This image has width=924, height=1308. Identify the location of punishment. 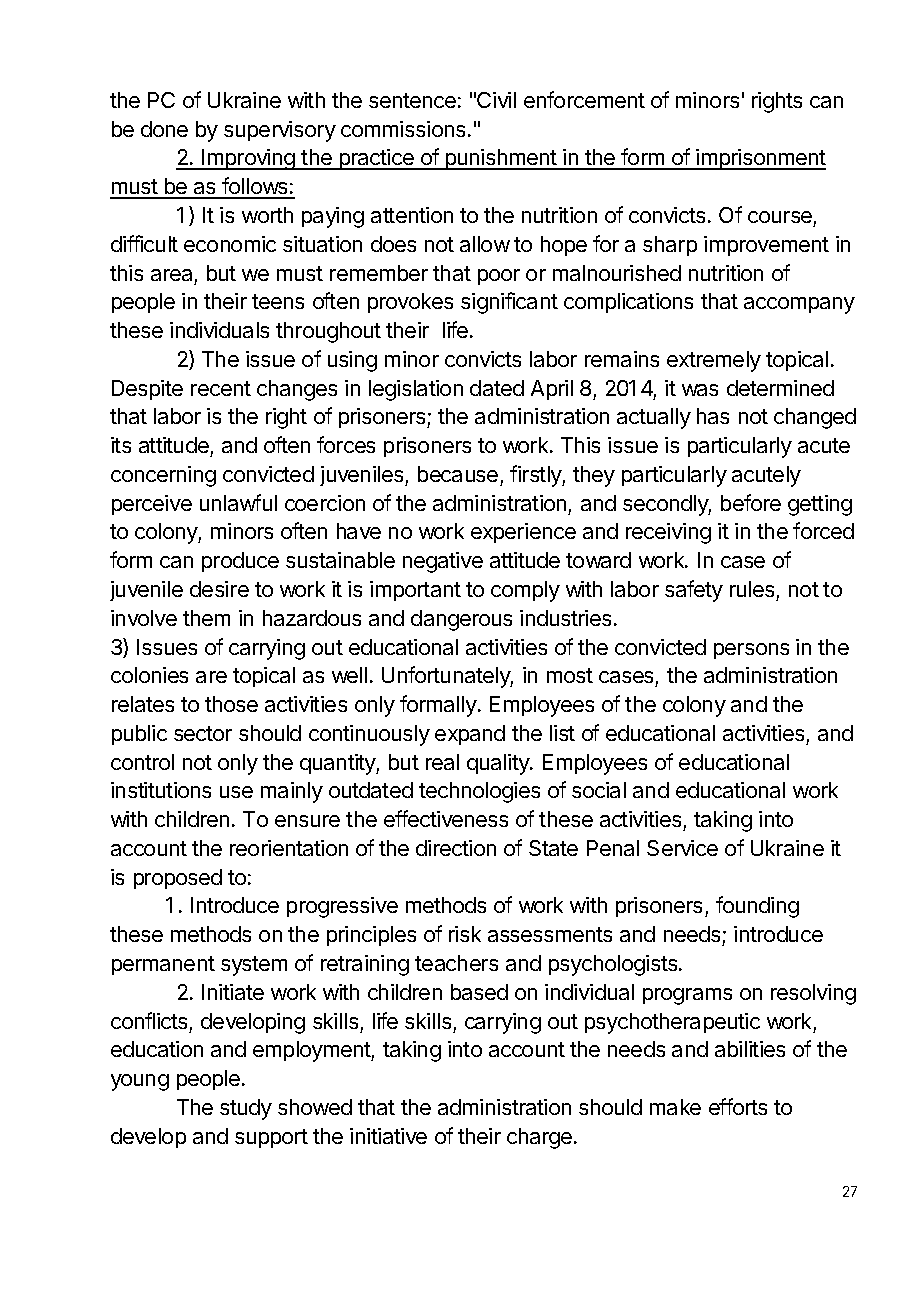
(501, 159).
